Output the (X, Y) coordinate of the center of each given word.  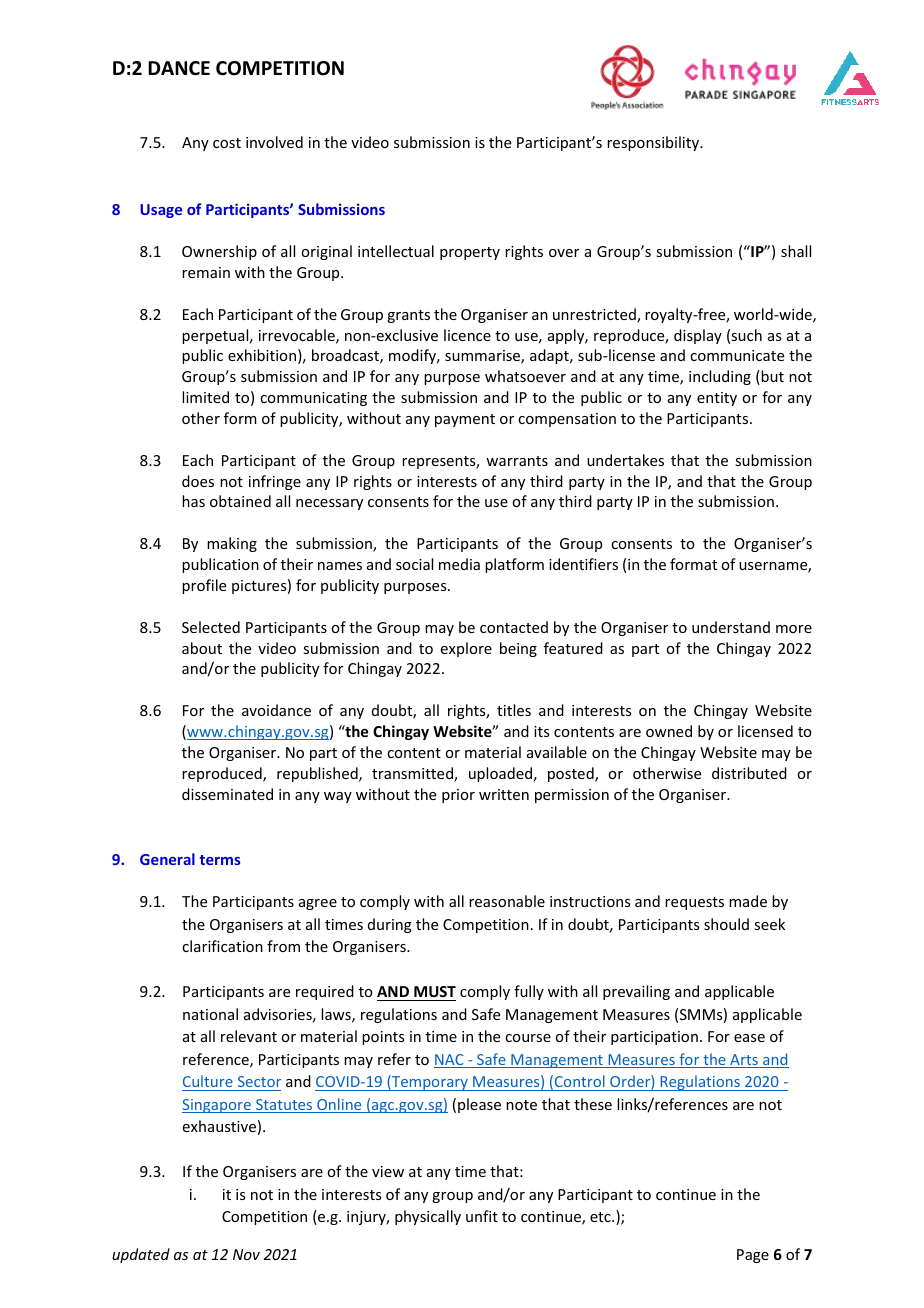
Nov (246, 1254)
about (202, 648)
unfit (482, 1216)
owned (669, 731)
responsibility (654, 143)
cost (227, 143)
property (470, 253)
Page (753, 1256)
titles (514, 710)
